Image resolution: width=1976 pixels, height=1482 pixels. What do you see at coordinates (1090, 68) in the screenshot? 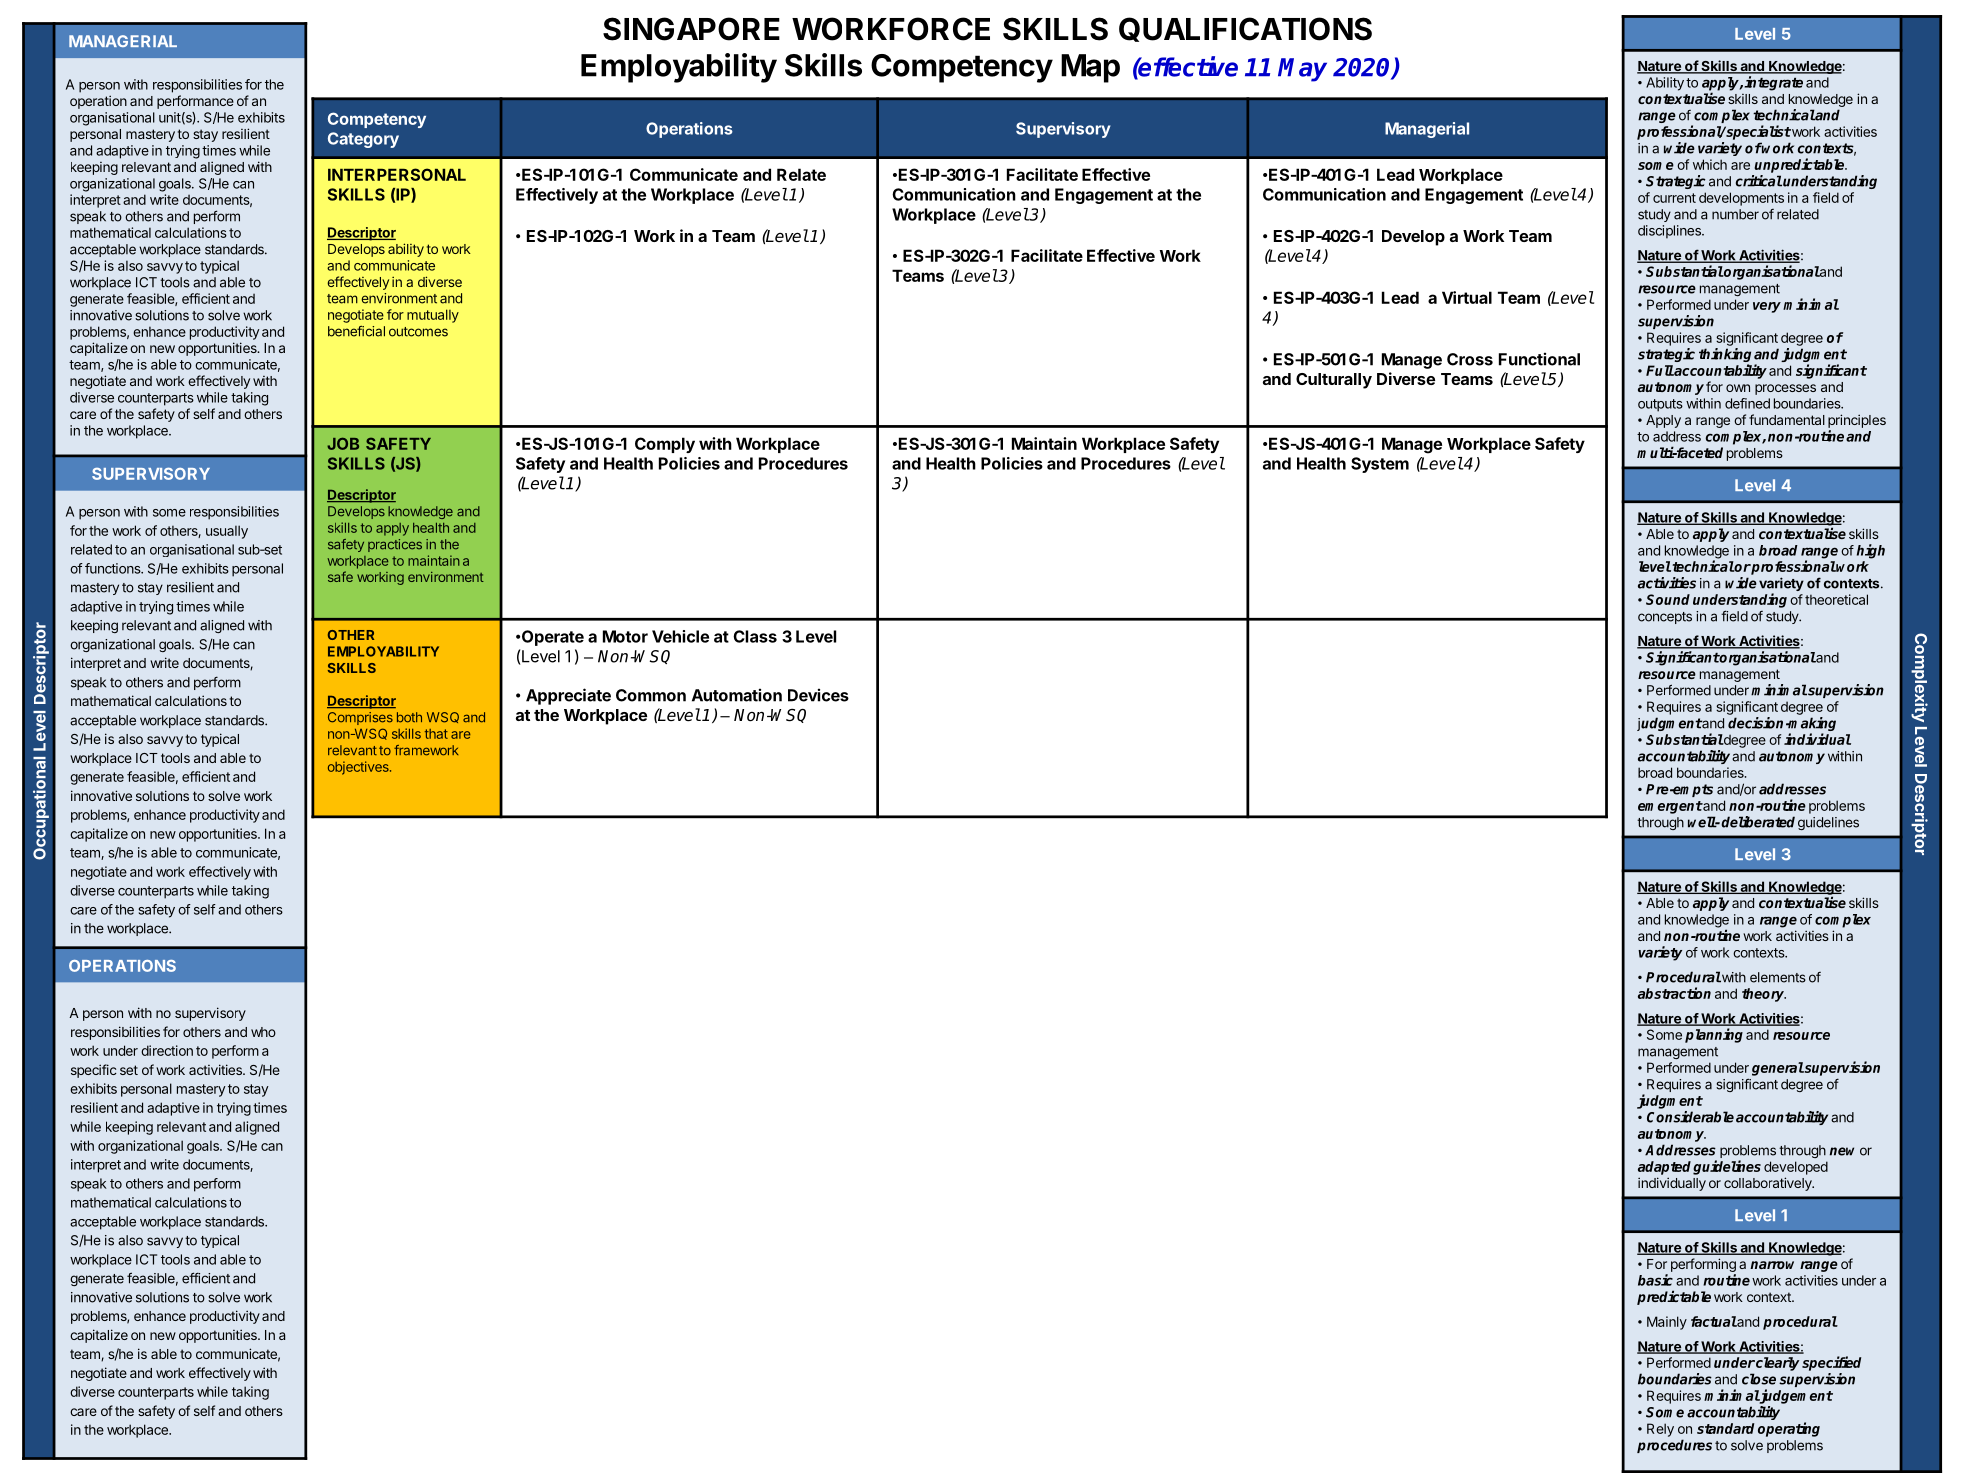
I see `Map` at bounding box center [1090, 68].
